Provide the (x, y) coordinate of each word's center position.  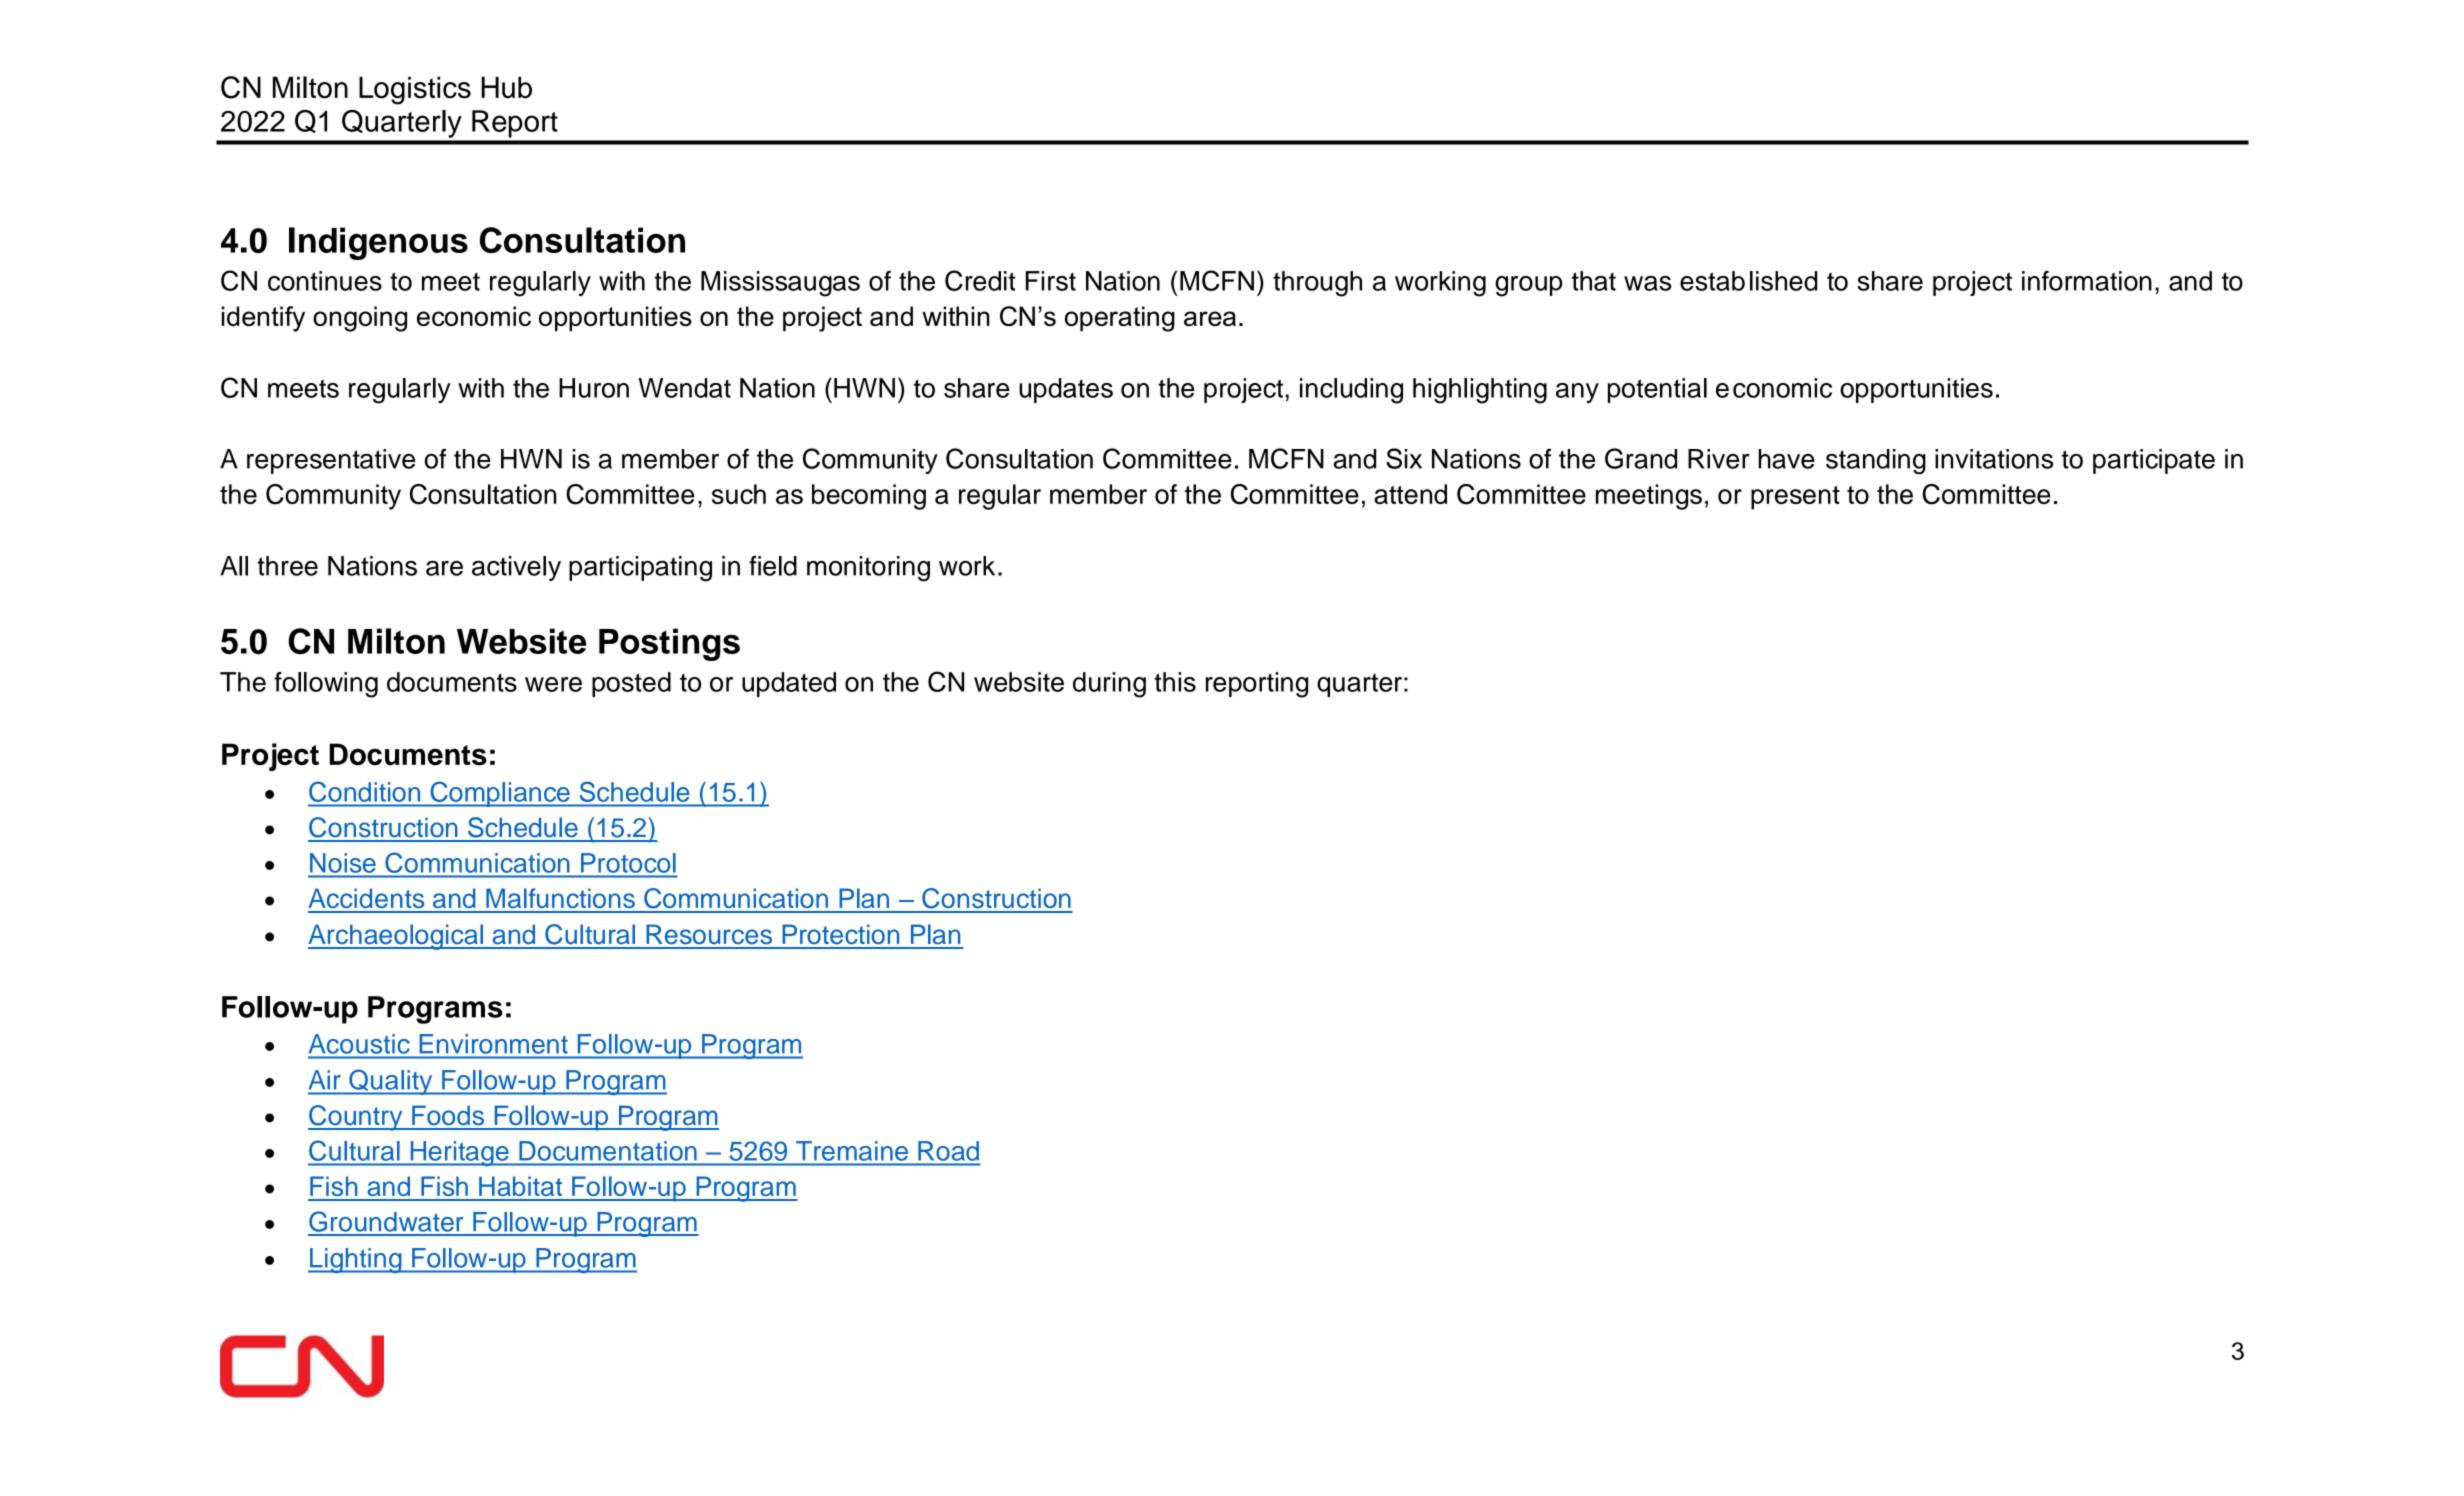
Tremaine (852, 1151)
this (1175, 682)
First (1051, 281)
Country (356, 1118)
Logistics (415, 90)
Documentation (608, 1151)
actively (516, 568)
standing (1876, 462)
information (2087, 281)
